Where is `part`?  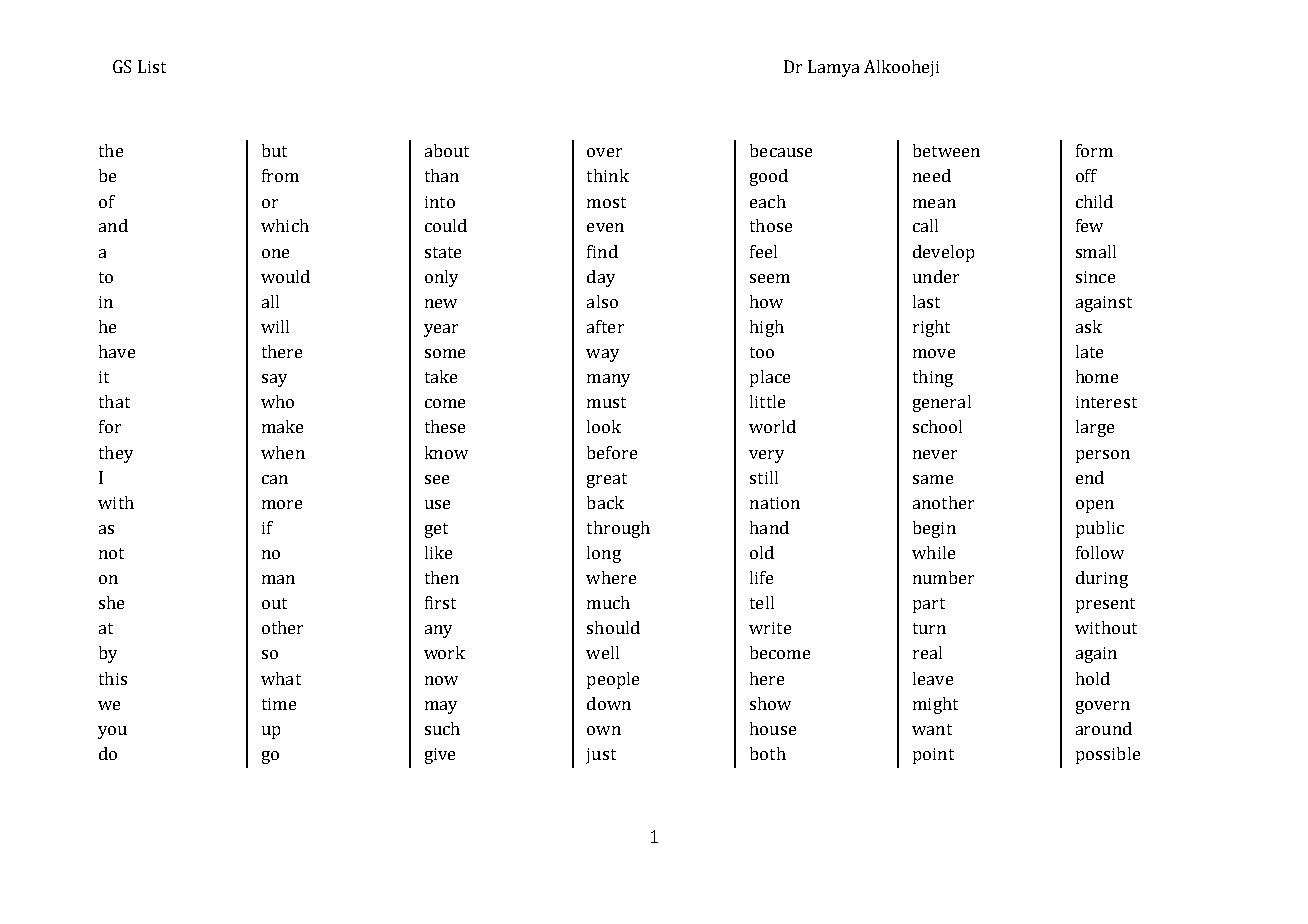
part is located at coordinates (929, 605).
